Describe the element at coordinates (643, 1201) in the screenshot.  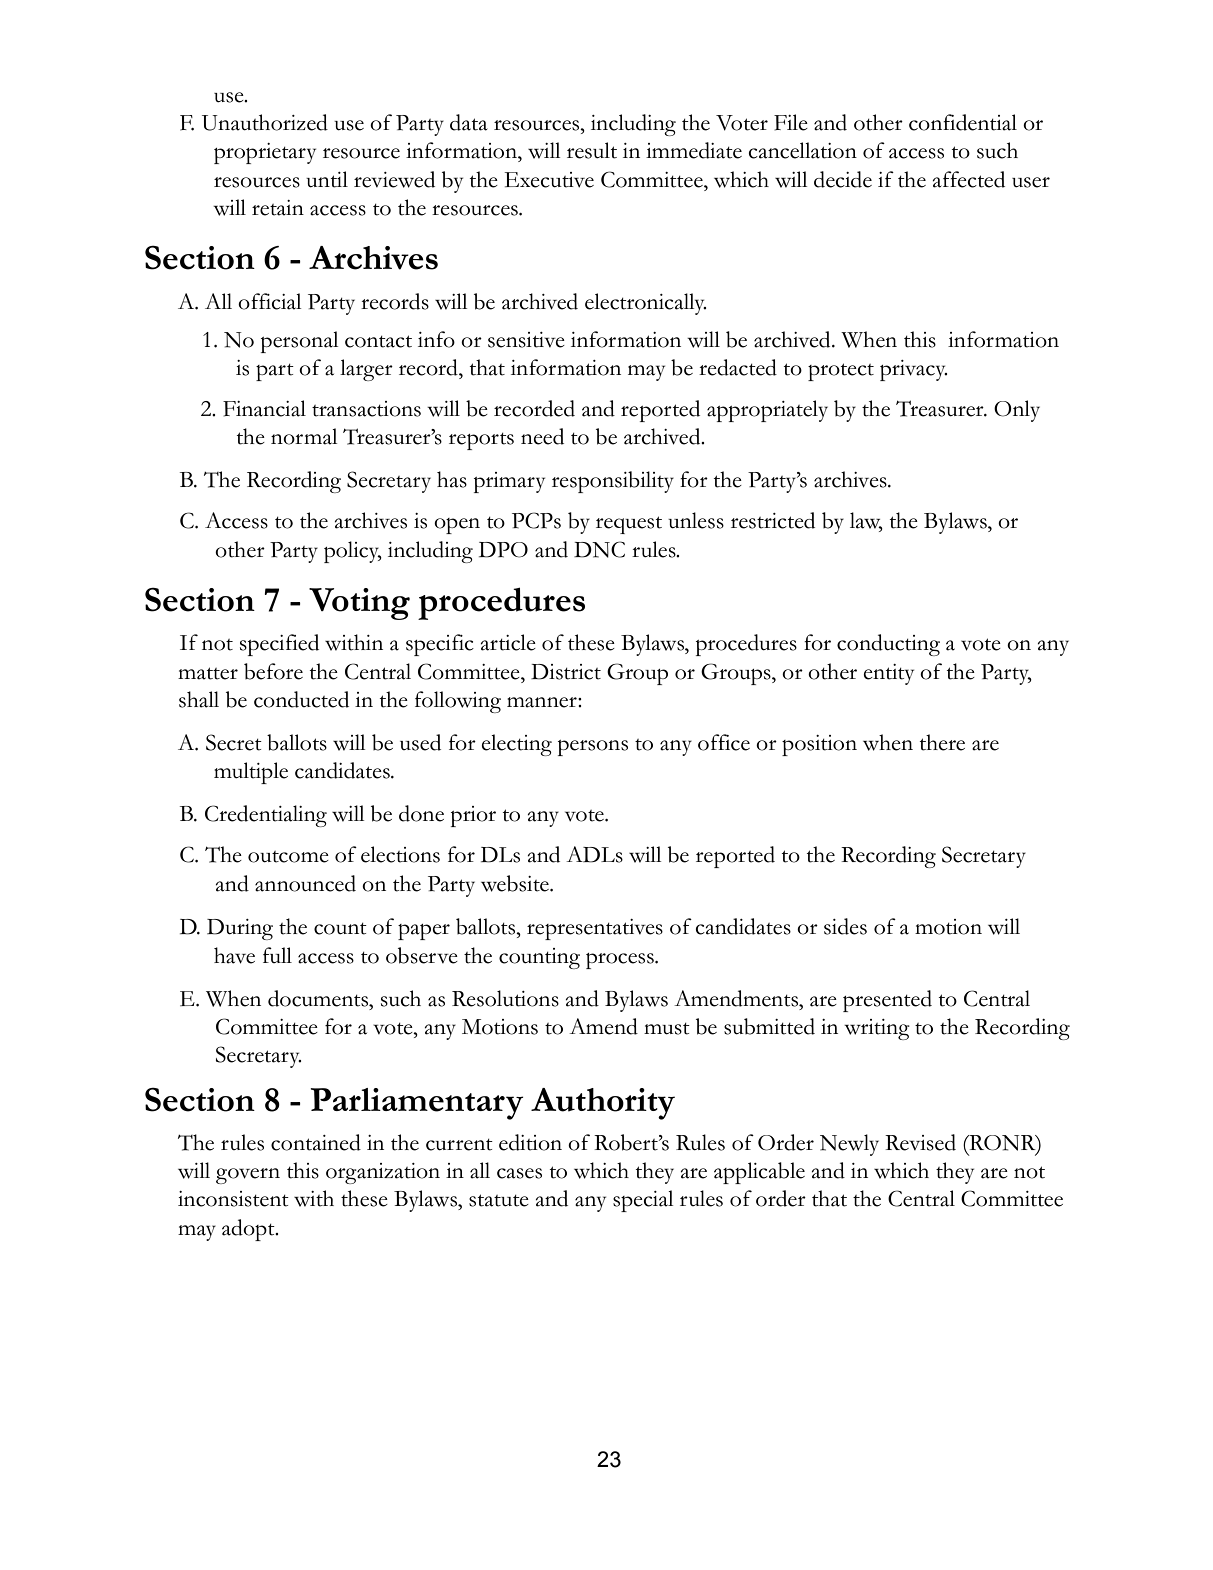
I see `special` at that location.
